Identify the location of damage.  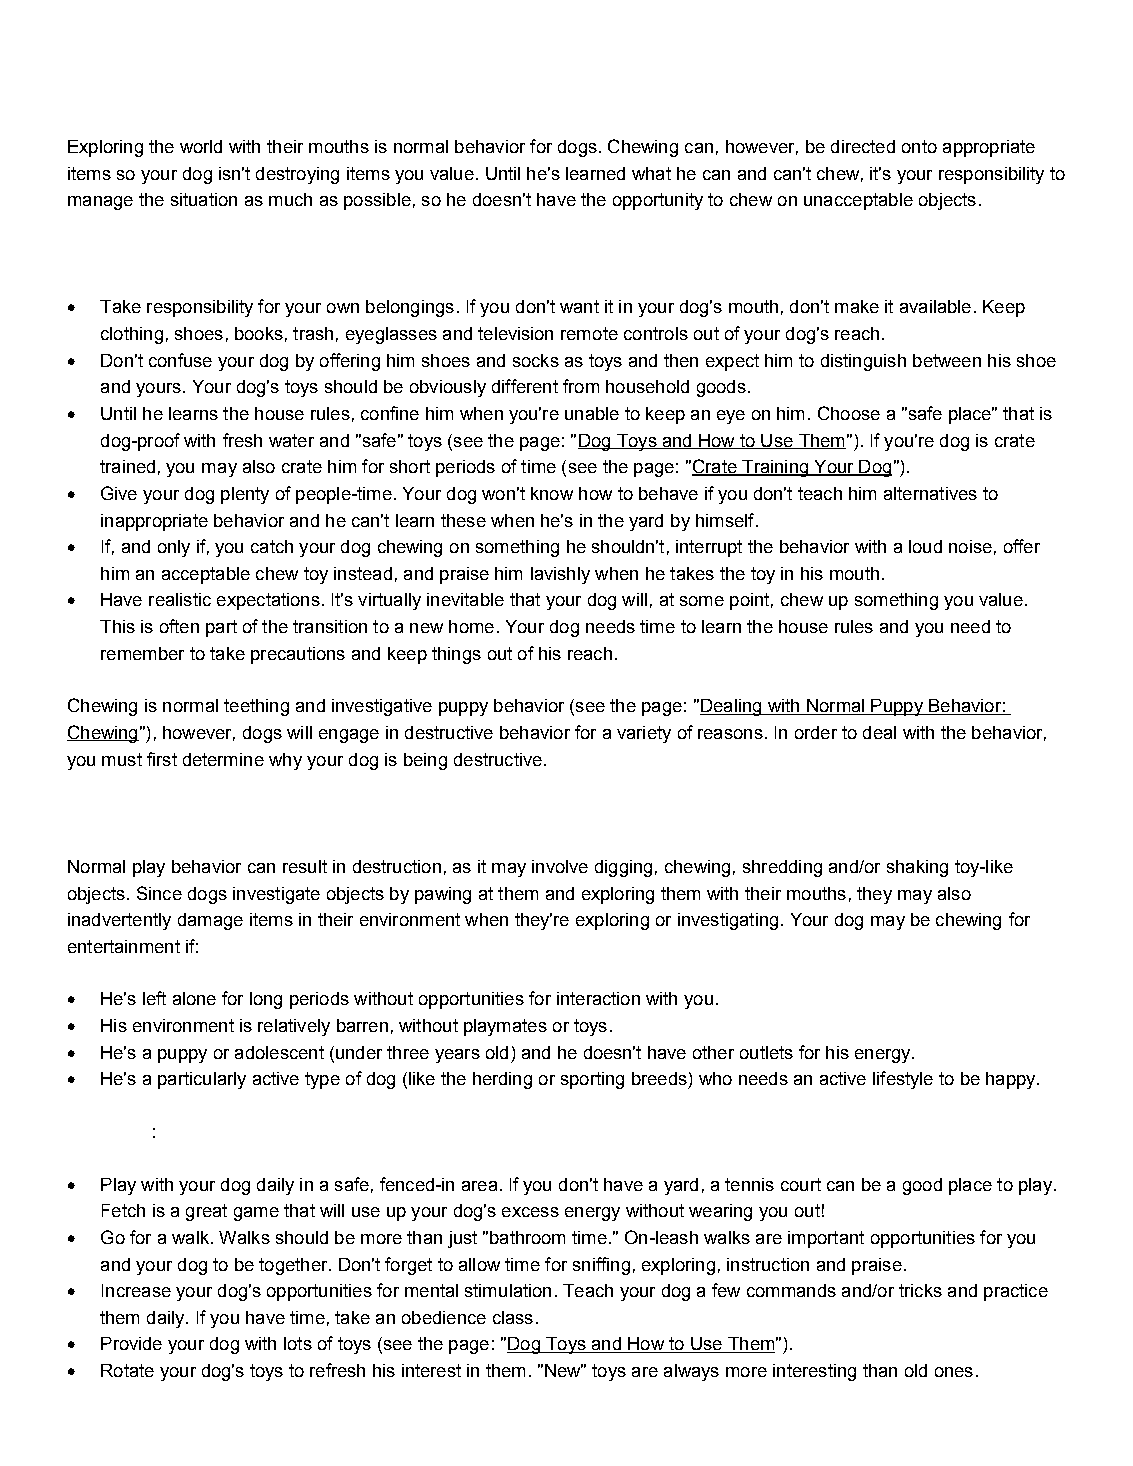
(210, 921).
